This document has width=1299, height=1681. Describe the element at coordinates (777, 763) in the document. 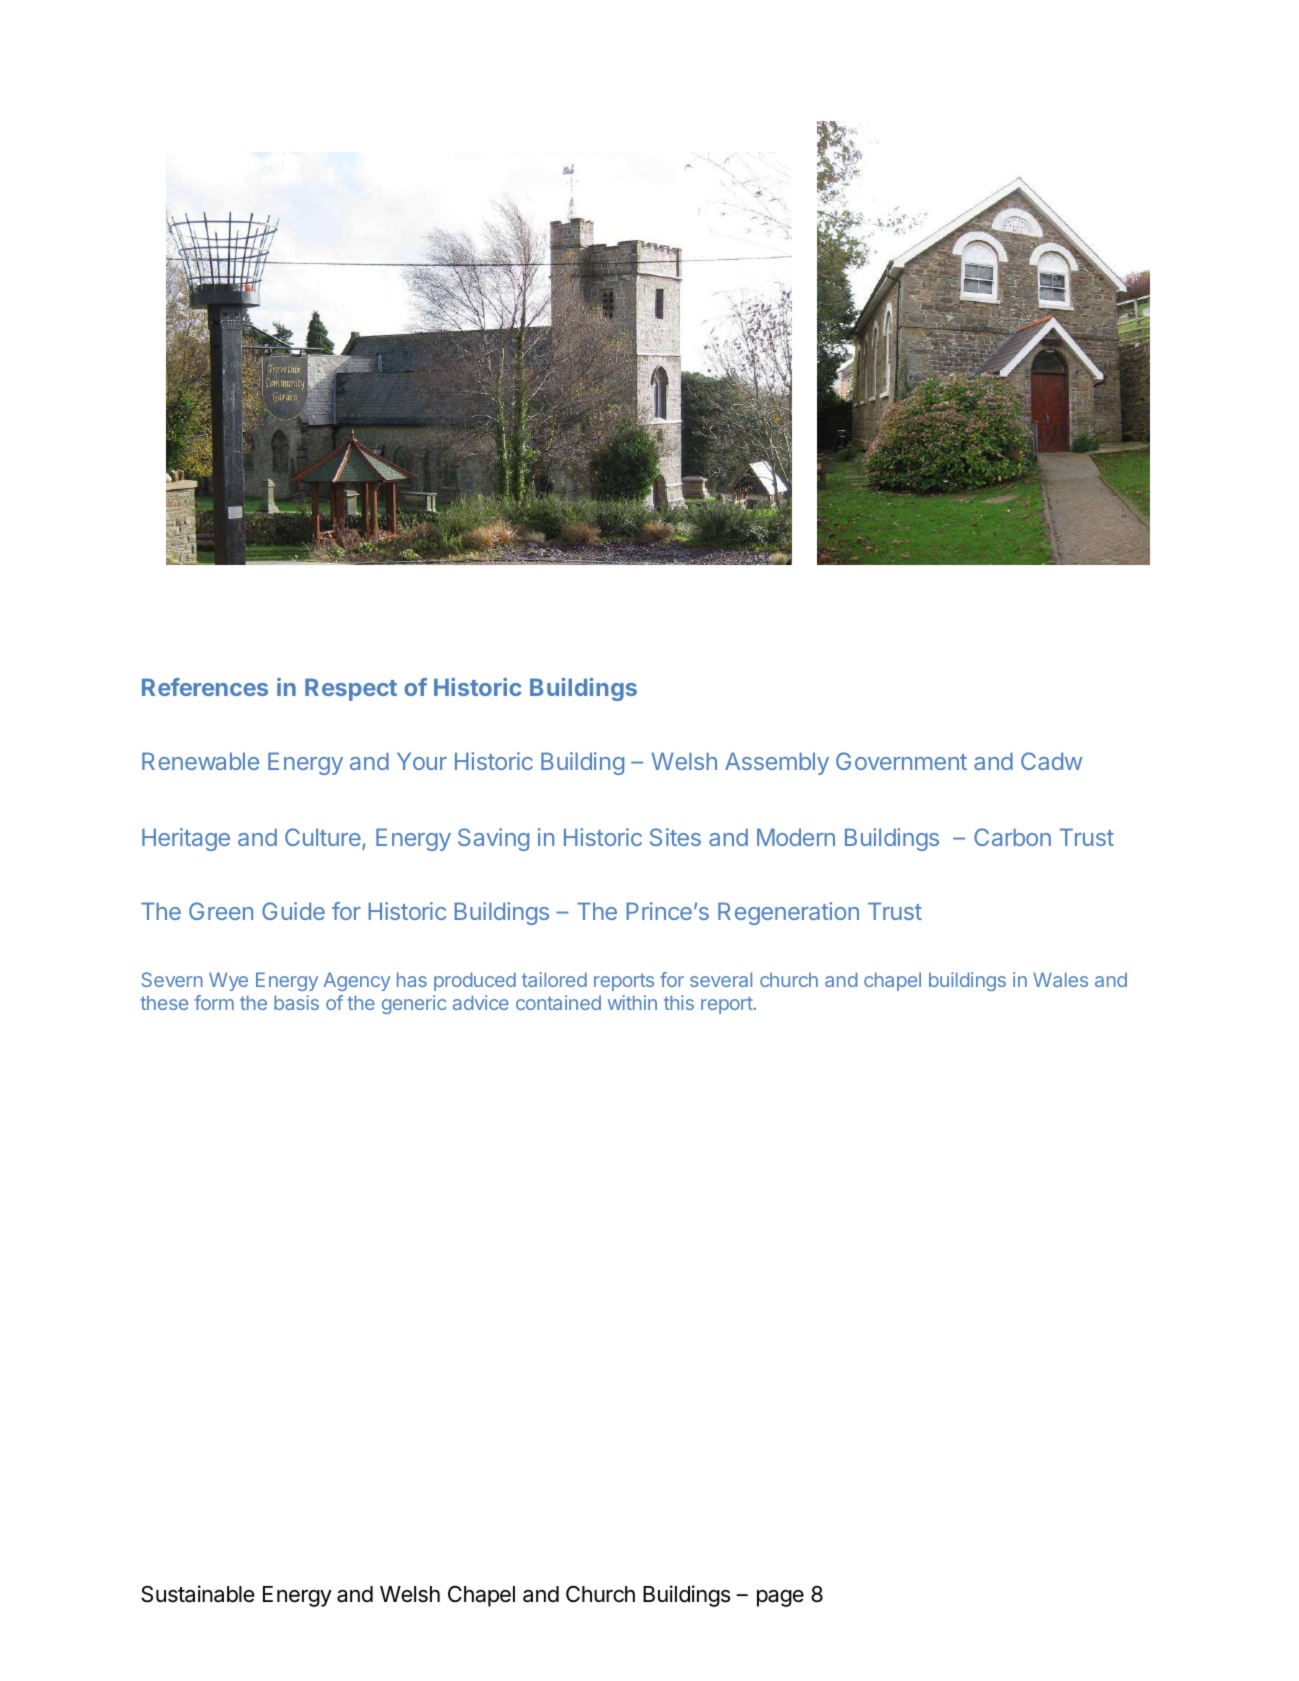

I see `Assembly` at that location.
